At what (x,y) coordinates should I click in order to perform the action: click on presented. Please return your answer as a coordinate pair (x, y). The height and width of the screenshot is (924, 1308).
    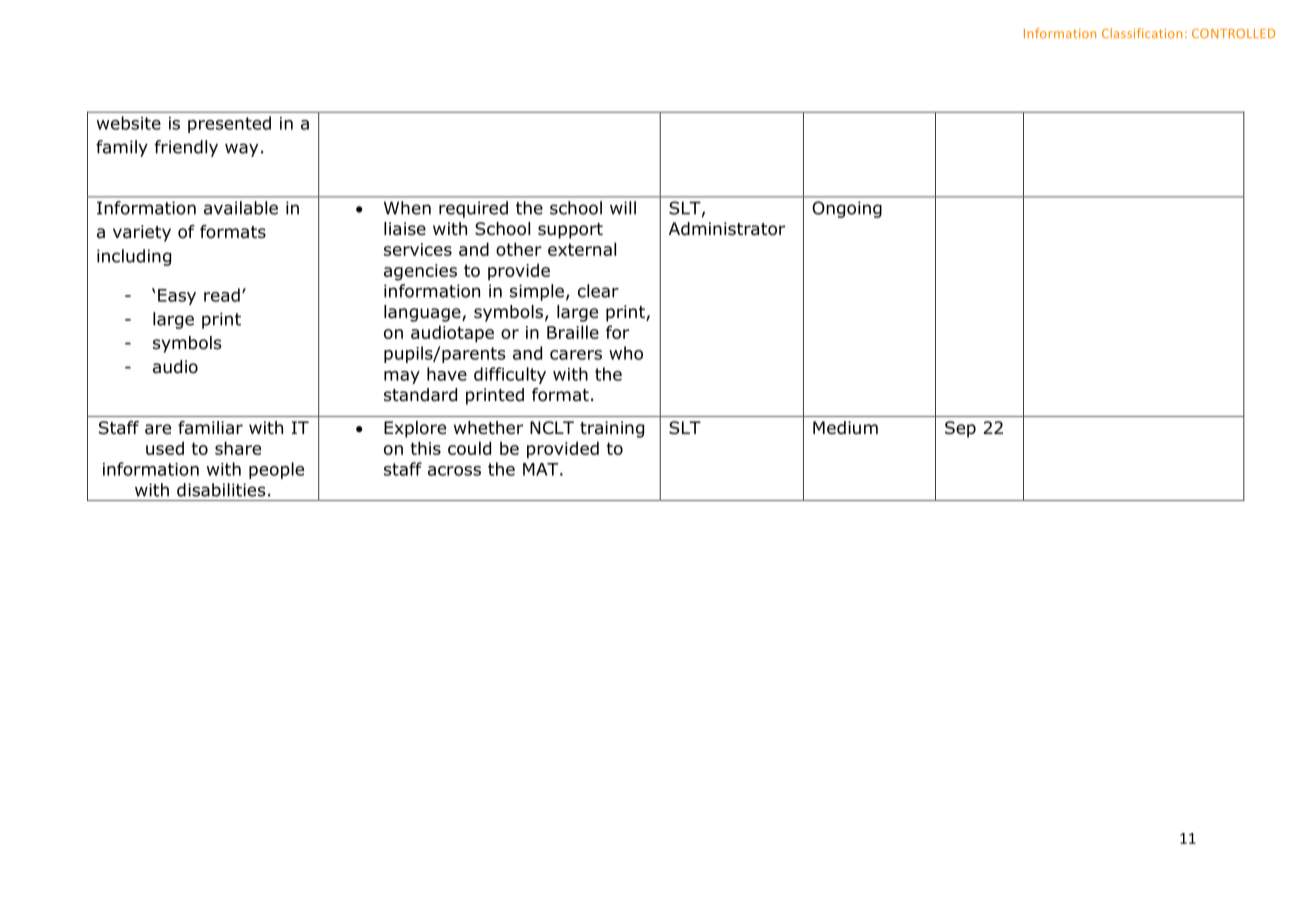
    Looking at the image, I should click on (229, 124).
